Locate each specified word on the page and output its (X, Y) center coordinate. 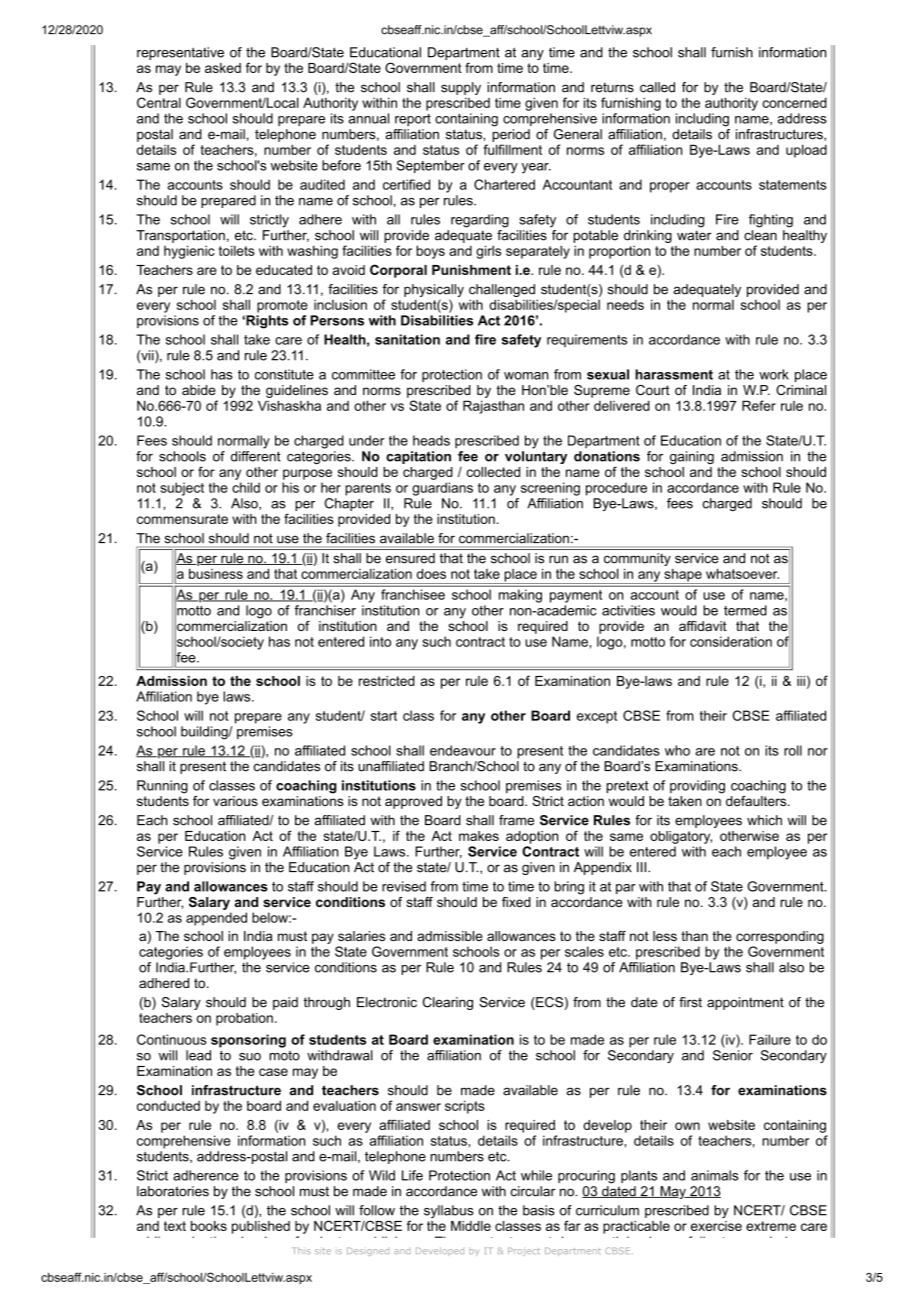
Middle (471, 1226)
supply (461, 88)
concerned (795, 102)
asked (223, 68)
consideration (731, 641)
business (216, 573)
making (520, 596)
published (261, 1227)
